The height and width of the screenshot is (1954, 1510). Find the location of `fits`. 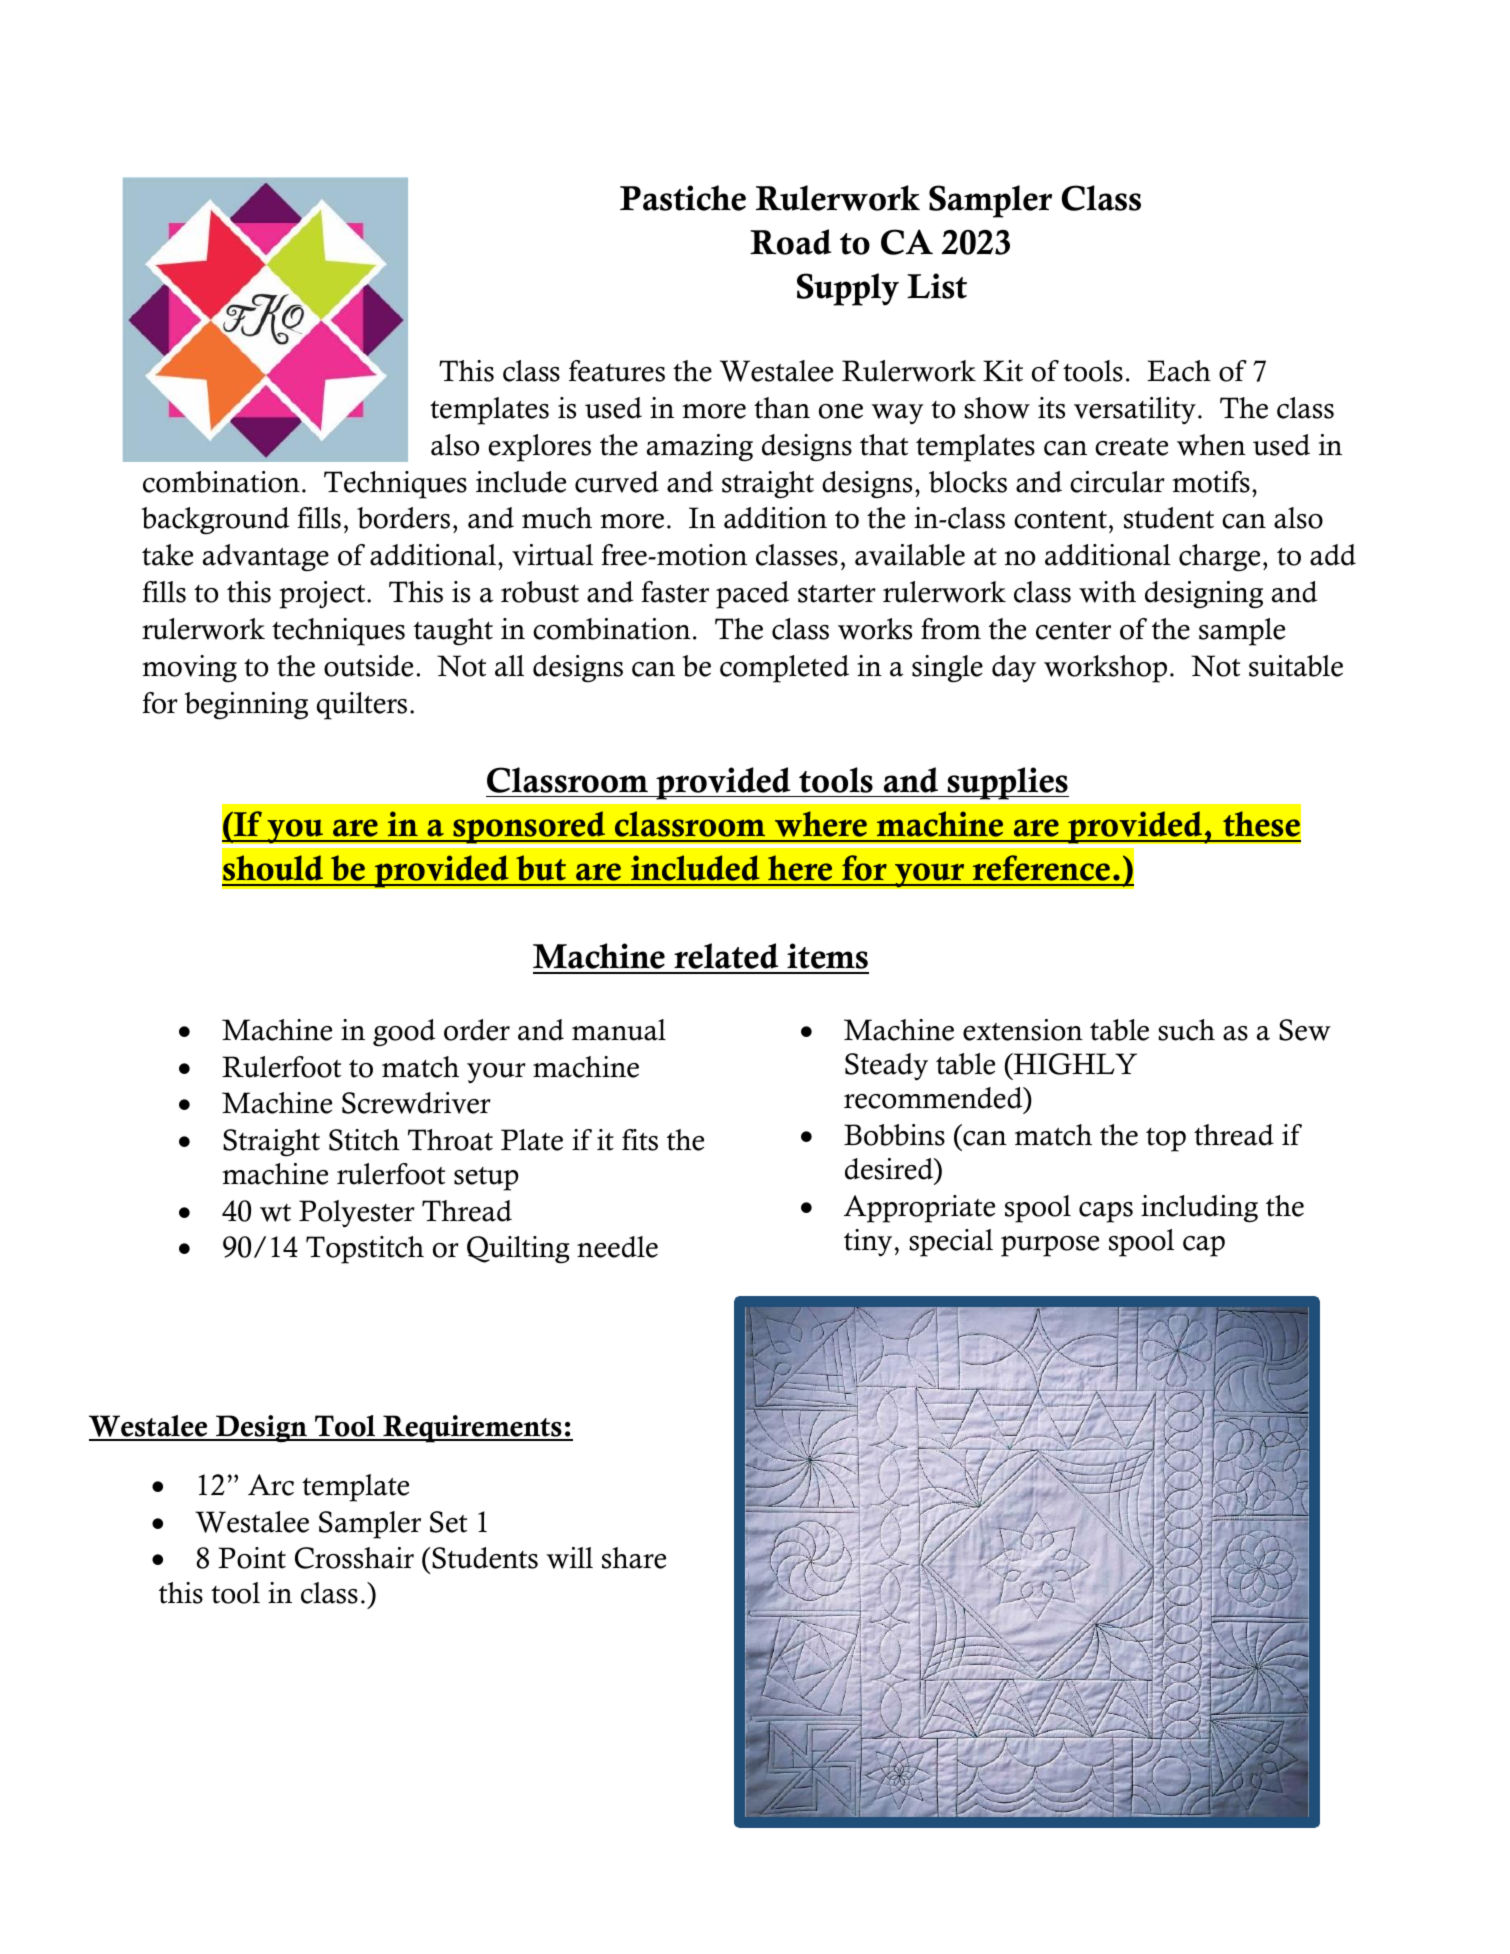

fits is located at coordinates (640, 1140).
